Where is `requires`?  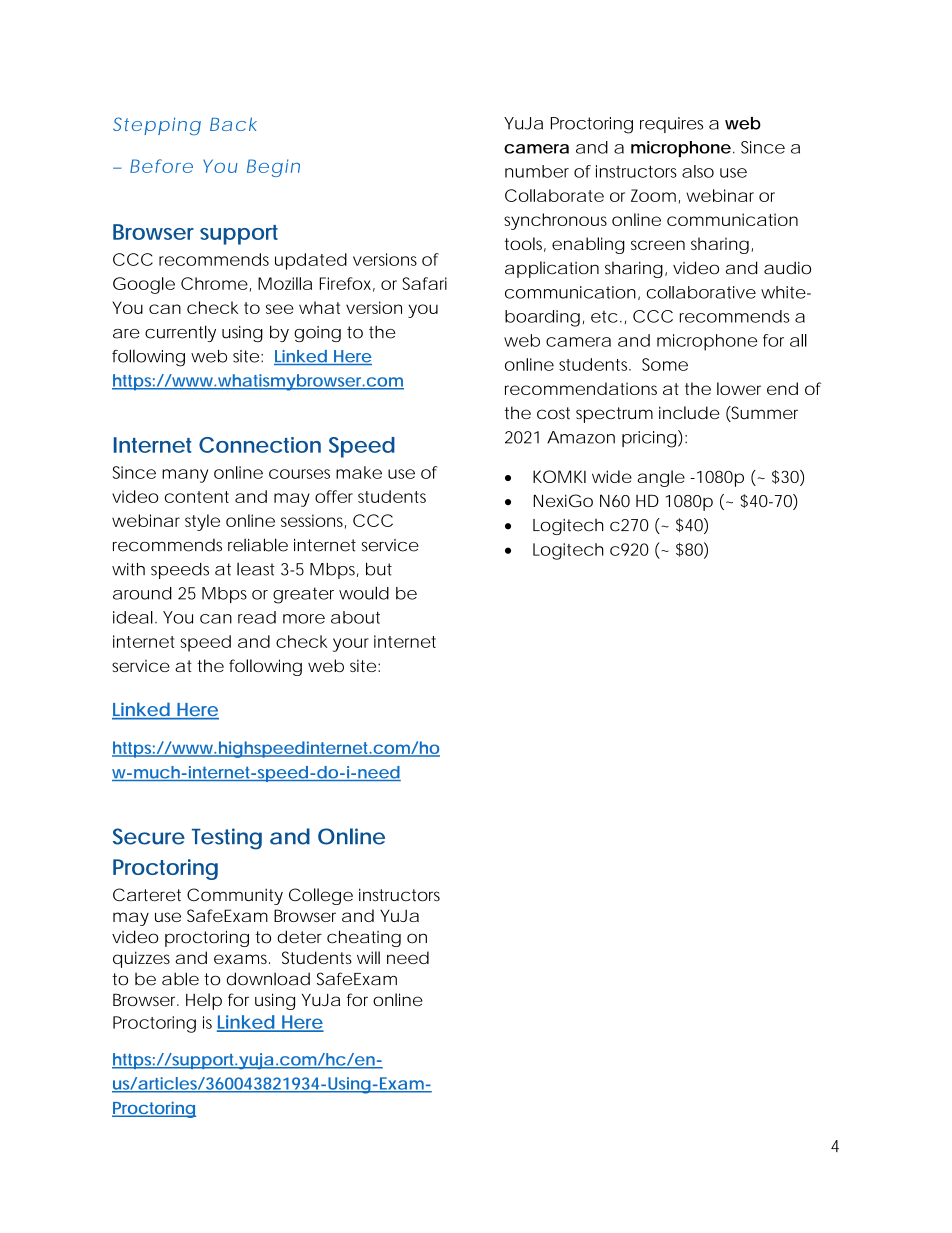
requires is located at coordinates (671, 125).
